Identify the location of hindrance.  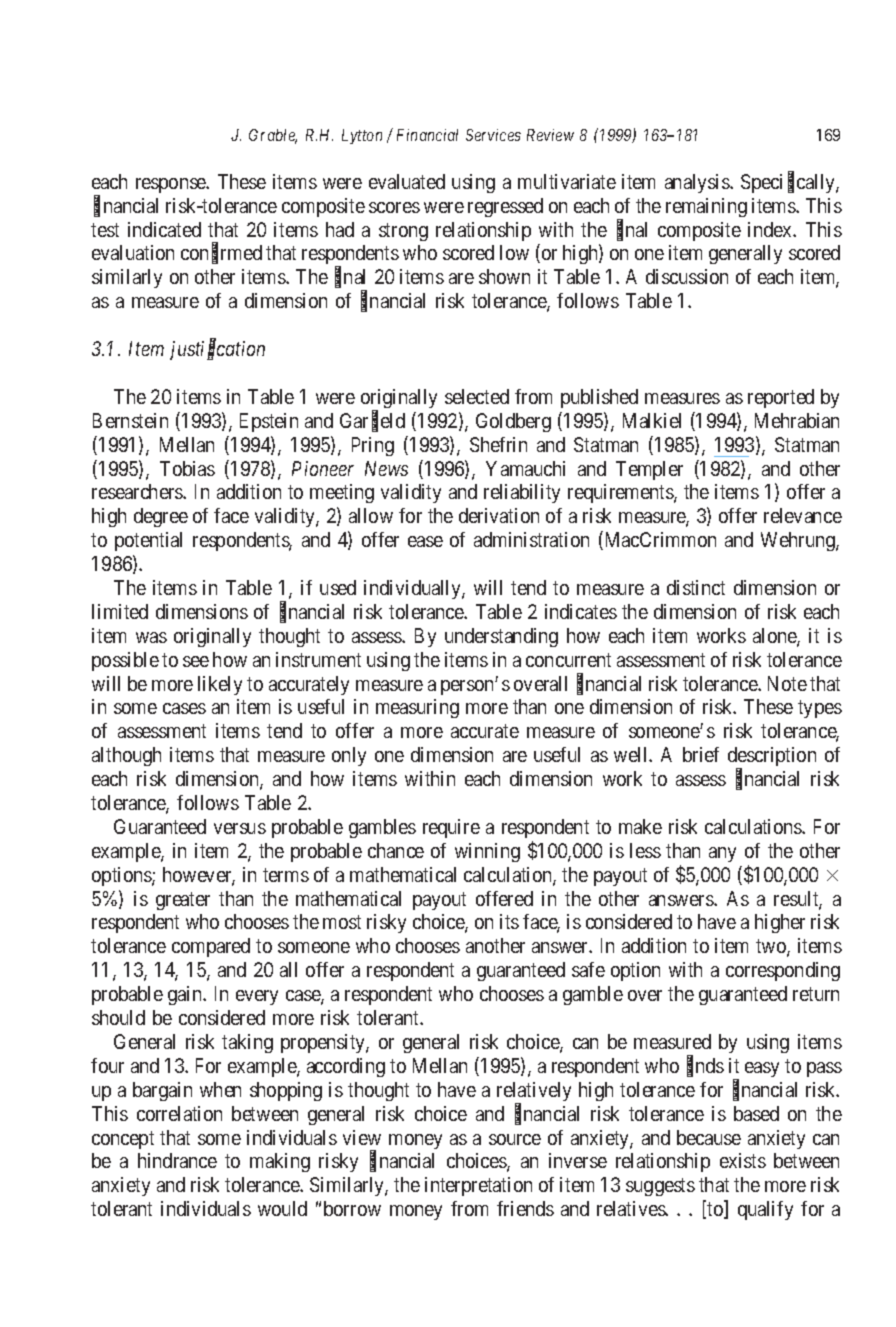
(177, 1160).
